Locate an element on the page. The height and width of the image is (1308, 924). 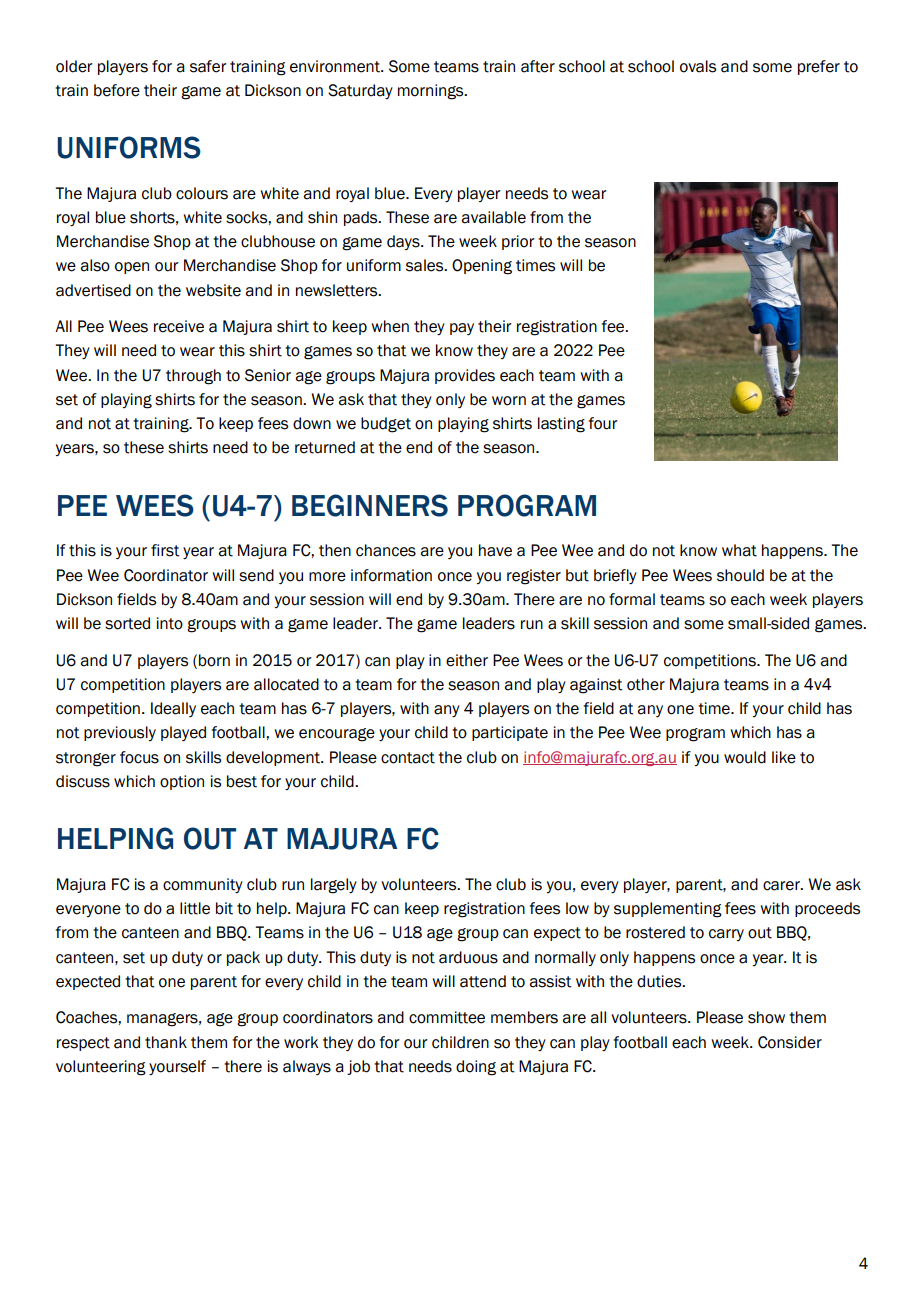
would is located at coordinates (745, 757).
